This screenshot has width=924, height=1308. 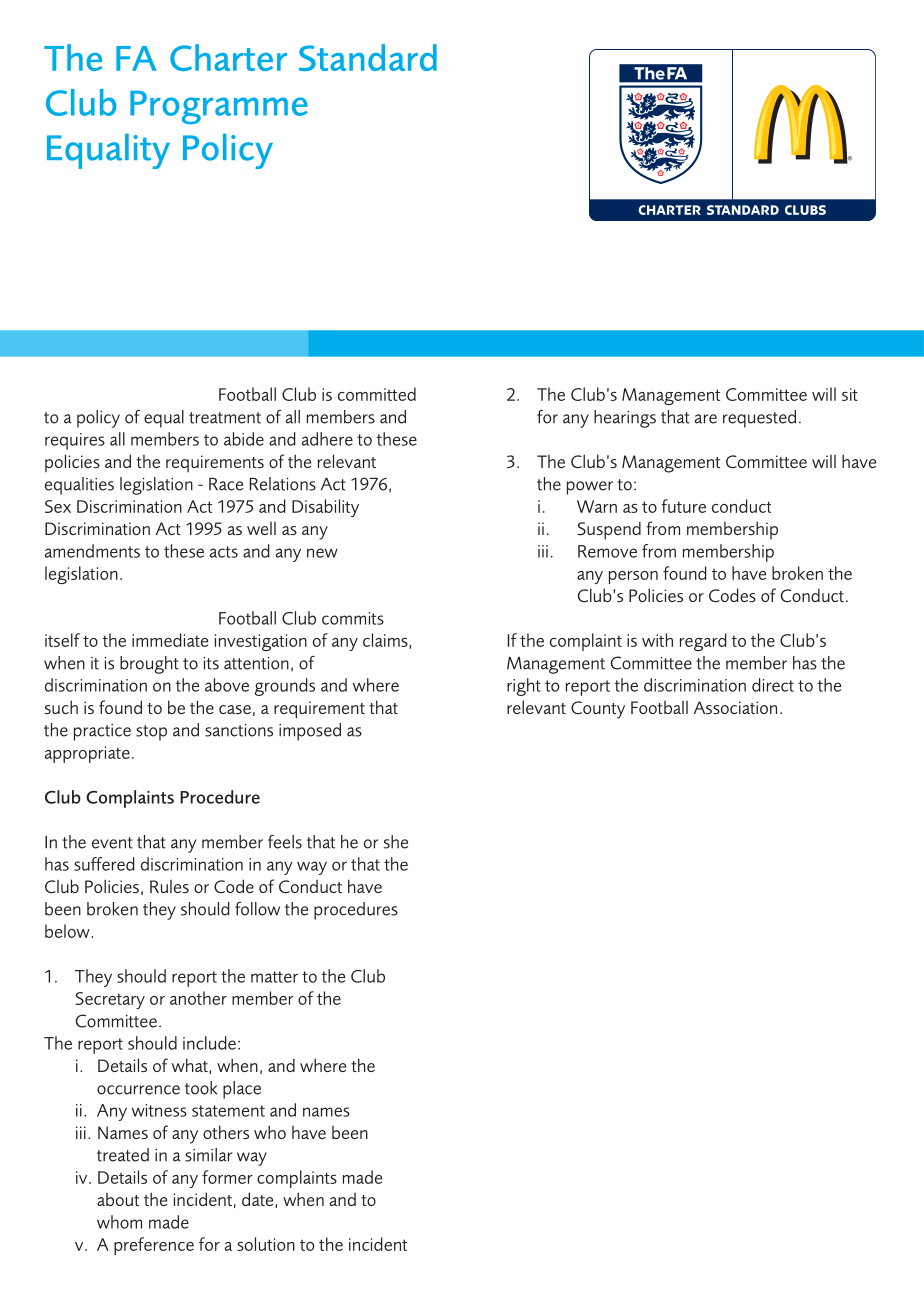 I want to click on brought, so click(x=149, y=665).
